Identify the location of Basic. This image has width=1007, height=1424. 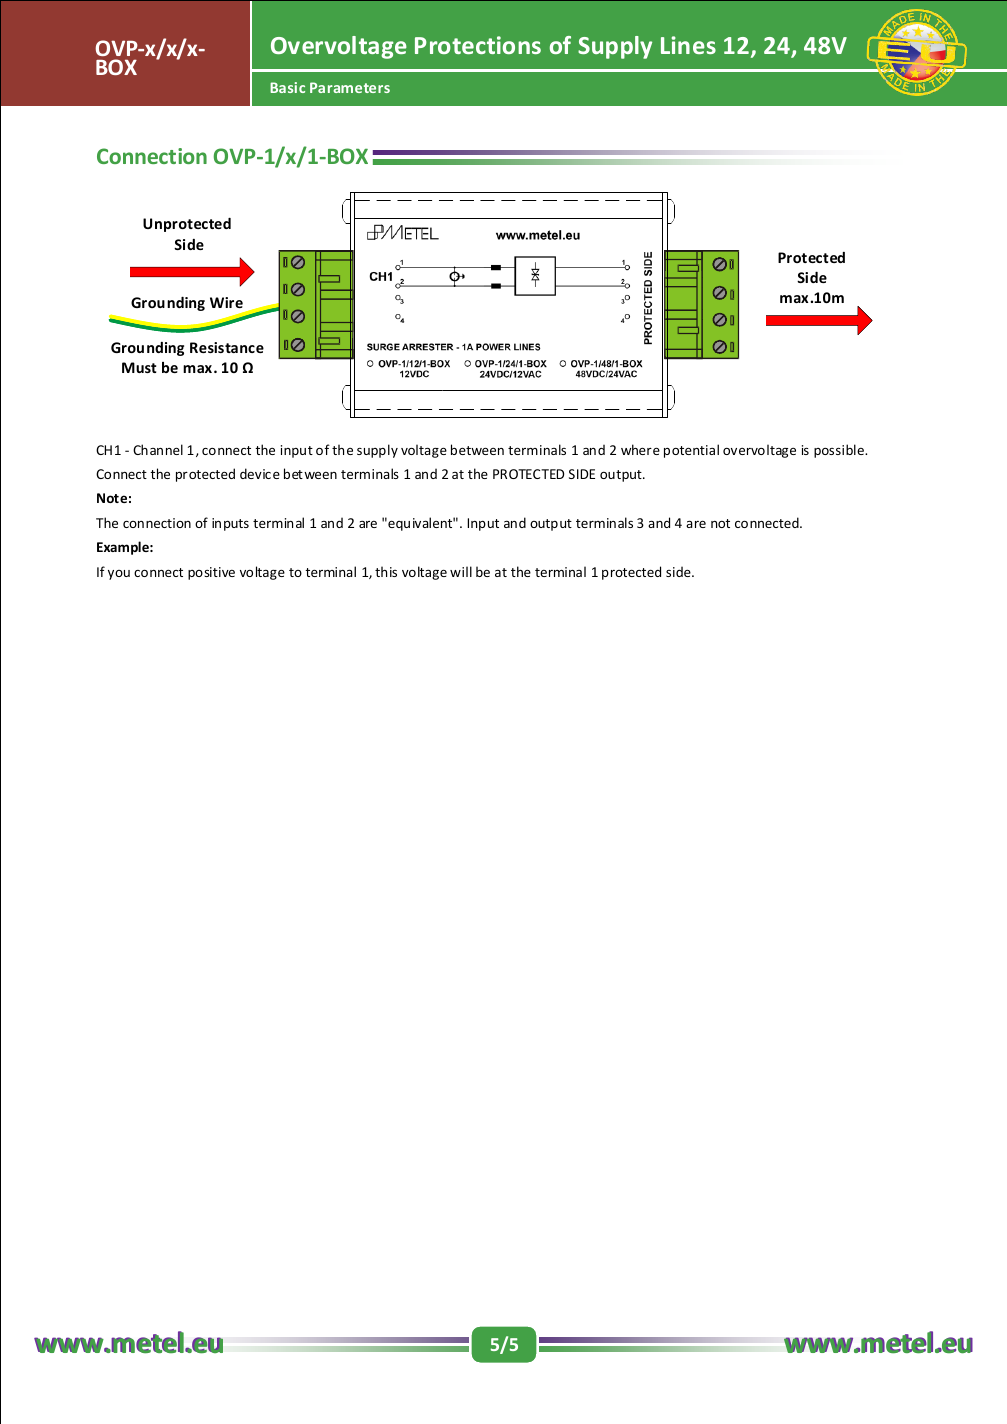
(287, 87).
